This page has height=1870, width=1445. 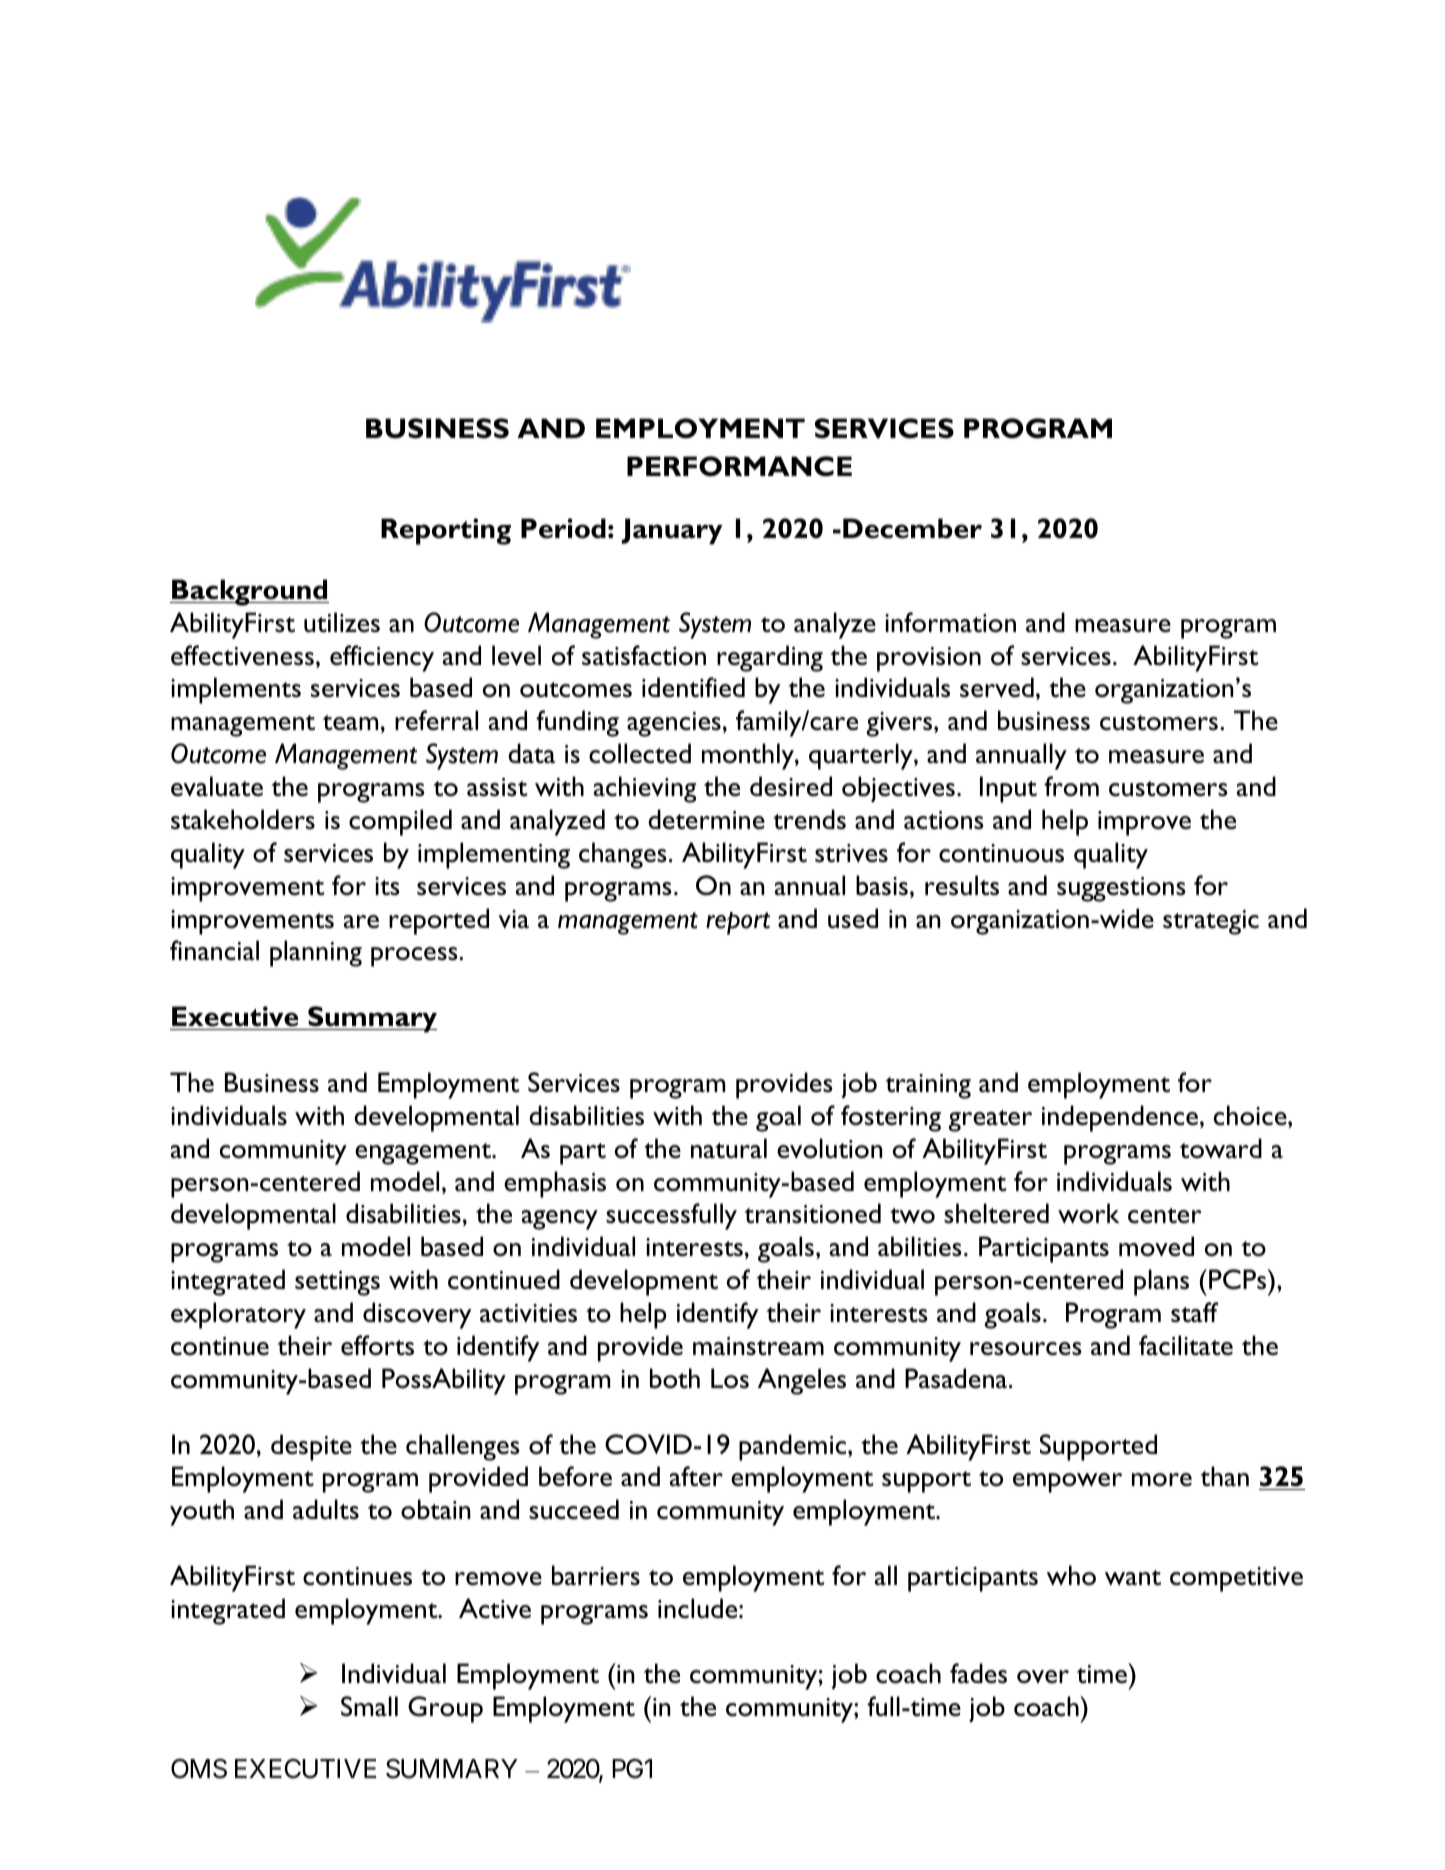 I want to click on Background, so click(x=249, y=592).
